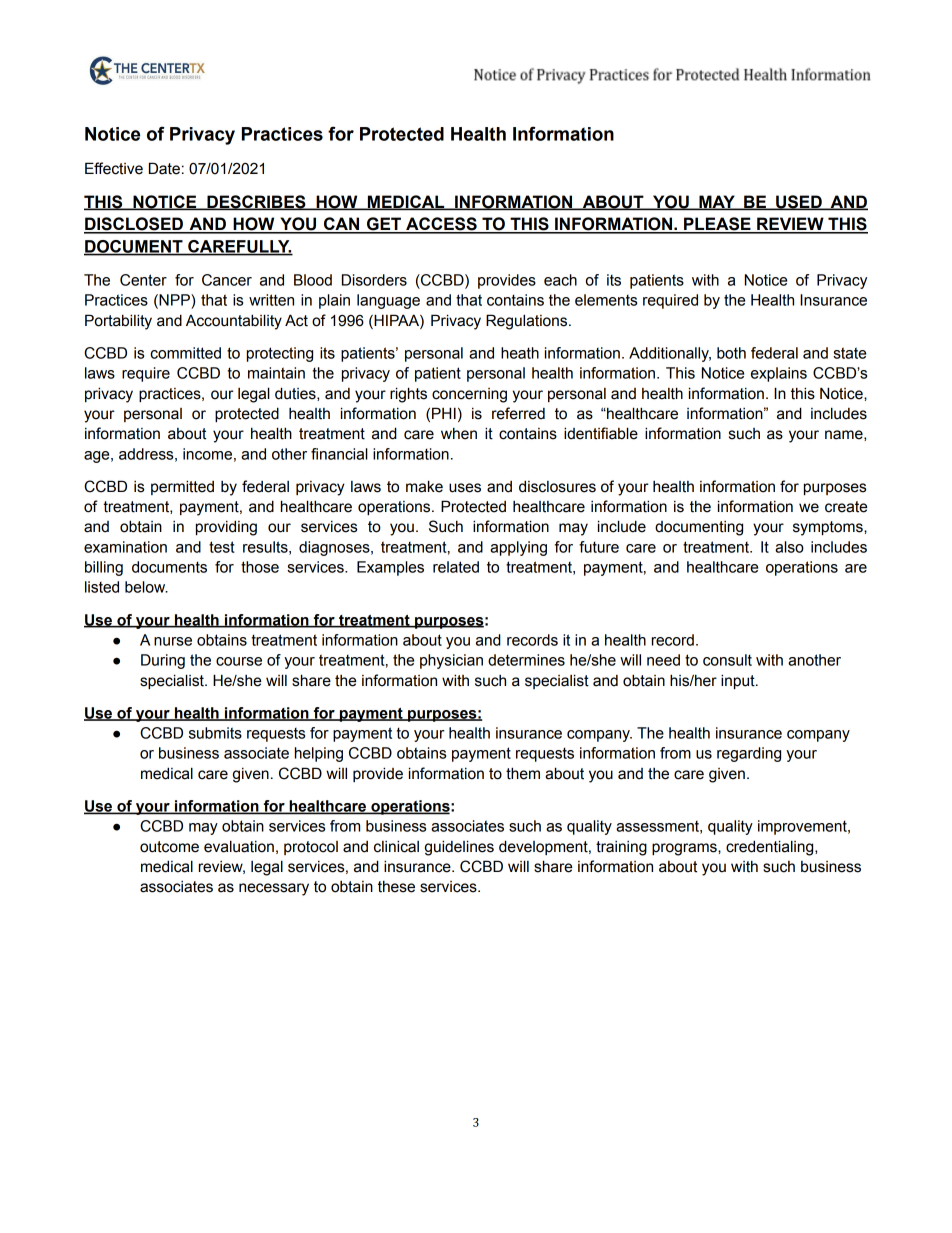 The height and width of the page is (1233, 952). What do you see at coordinates (518, 548) in the page?
I see `applying` at bounding box center [518, 548].
